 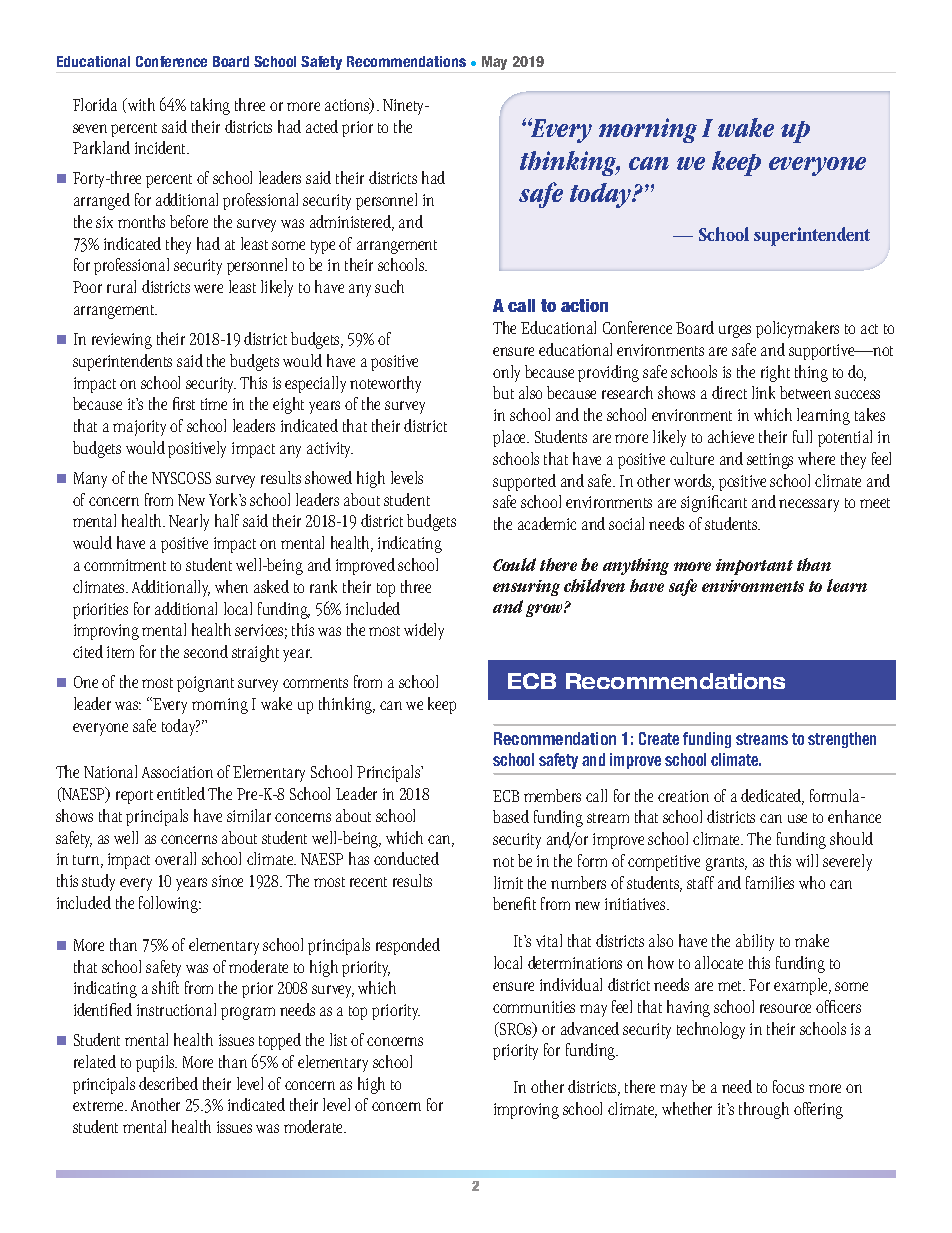 What do you see at coordinates (189, 522) in the image?
I see `Nearly` at bounding box center [189, 522].
